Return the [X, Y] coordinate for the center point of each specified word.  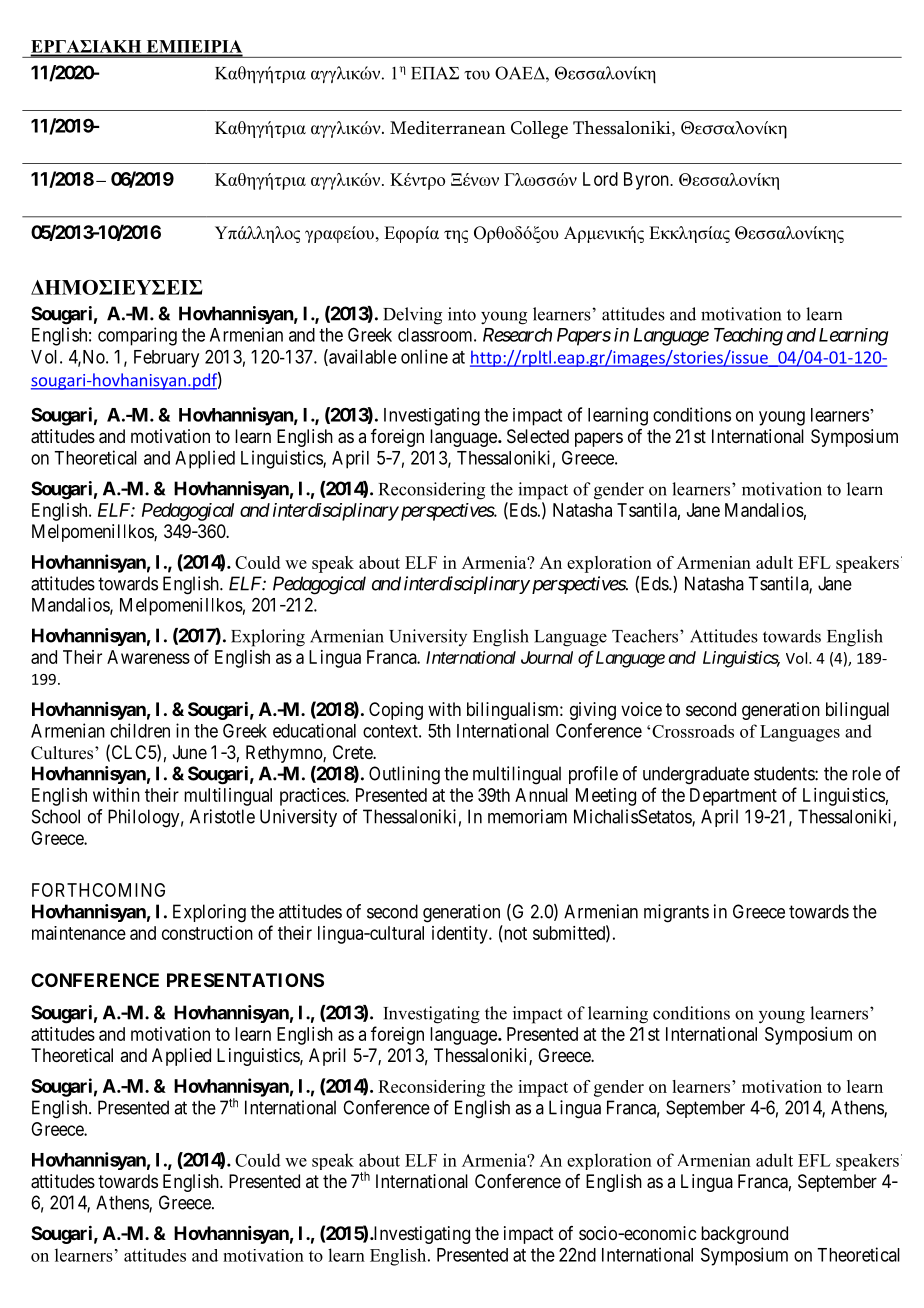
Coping [396, 711]
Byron [647, 181]
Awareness [148, 657]
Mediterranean [448, 128]
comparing [137, 336]
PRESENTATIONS [245, 980]
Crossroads [693, 731]
